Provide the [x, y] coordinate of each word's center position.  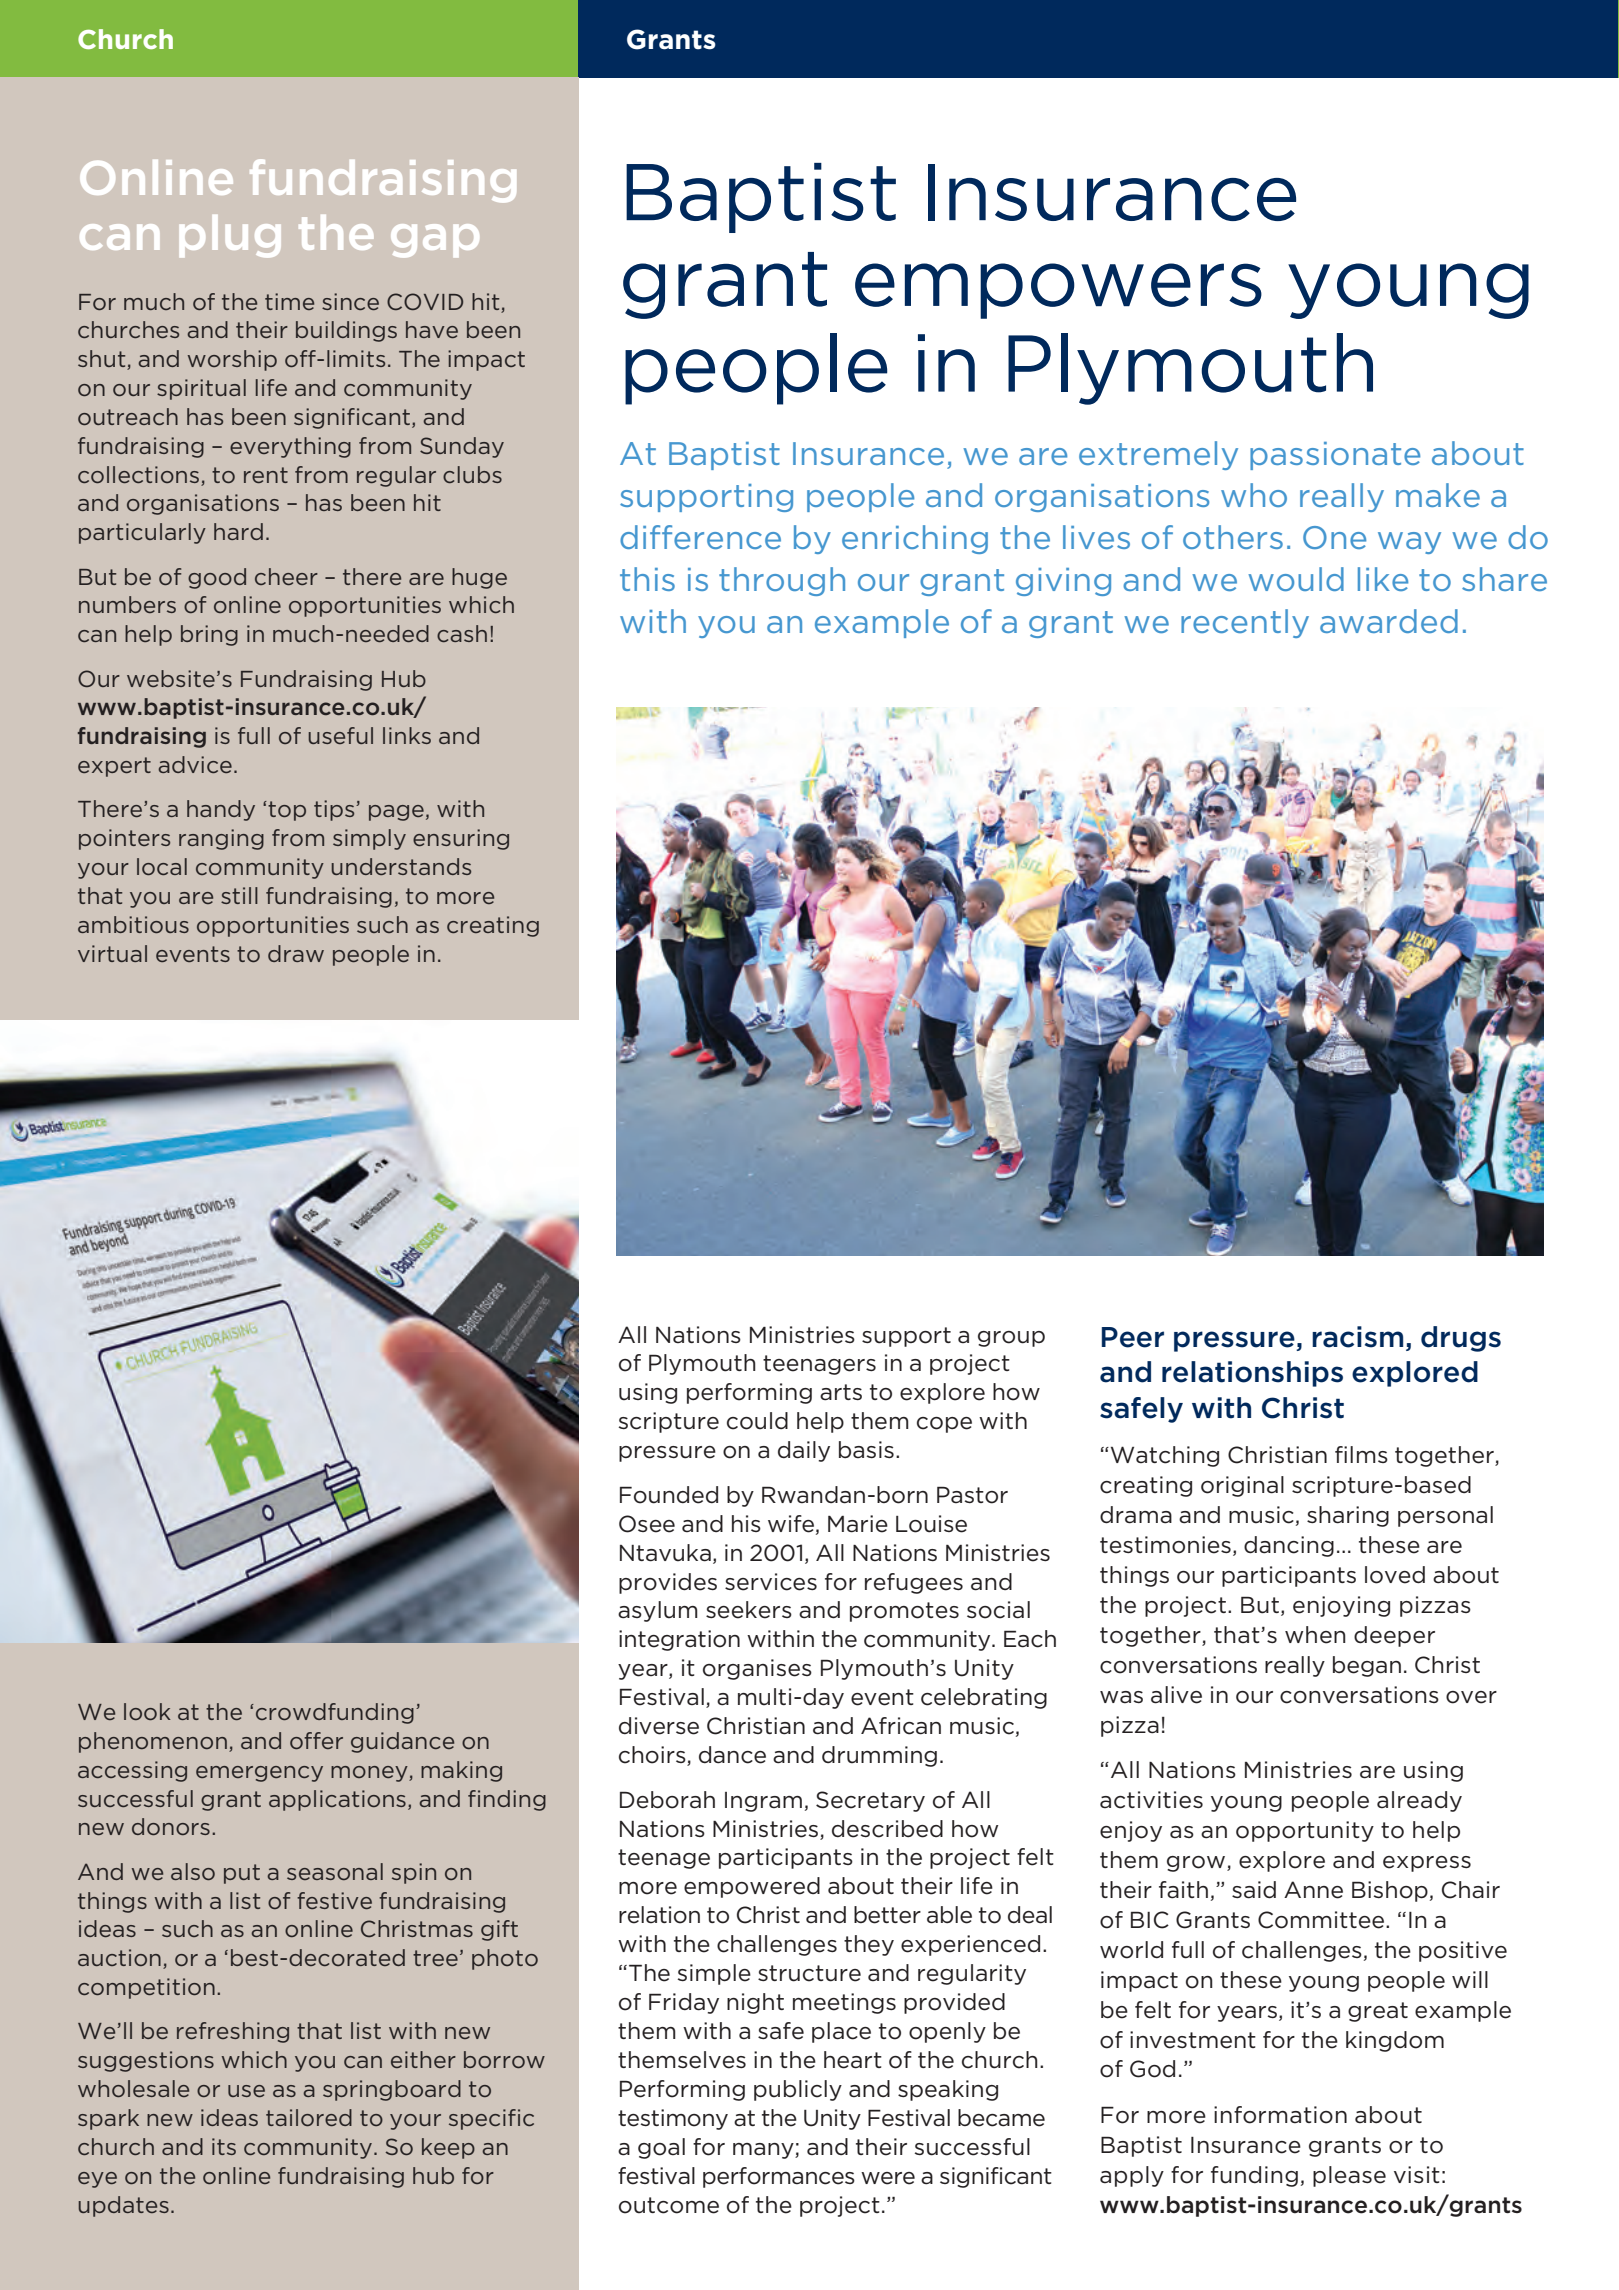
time [289, 301]
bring [209, 635]
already [1419, 1801]
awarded [1389, 621]
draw [296, 953]
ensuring [461, 839]
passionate [1335, 456]
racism [1357, 1337]
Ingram [763, 1802]
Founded [669, 1495]
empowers [1058, 291]
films [1361, 1454]
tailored [309, 2117]
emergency [259, 1774]
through [782, 581]
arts [841, 1392]
